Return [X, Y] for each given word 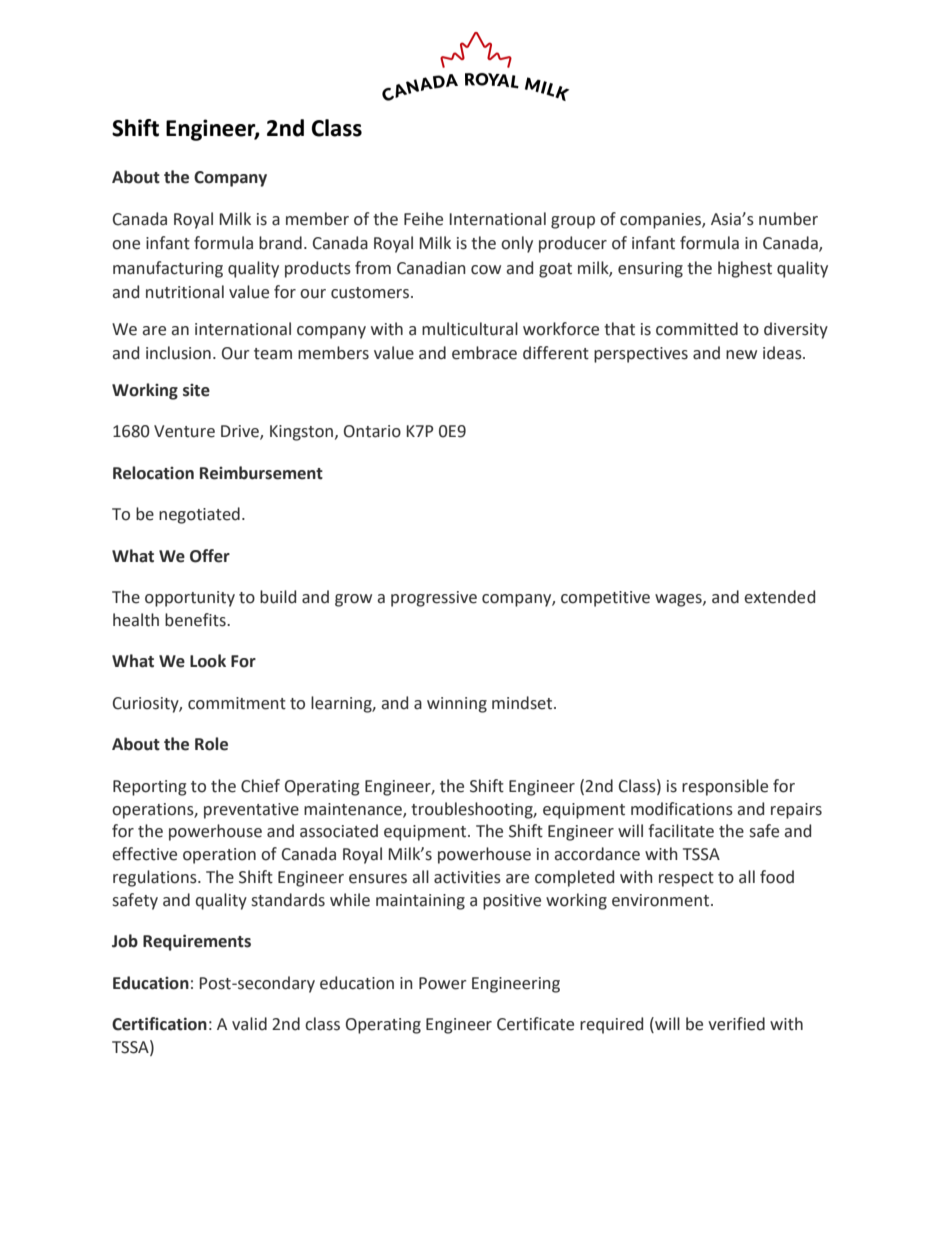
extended [779, 597]
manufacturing [168, 269]
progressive [434, 599]
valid [249, 1024]
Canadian [431, 268]
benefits [196, 620]
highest [745, 269]
